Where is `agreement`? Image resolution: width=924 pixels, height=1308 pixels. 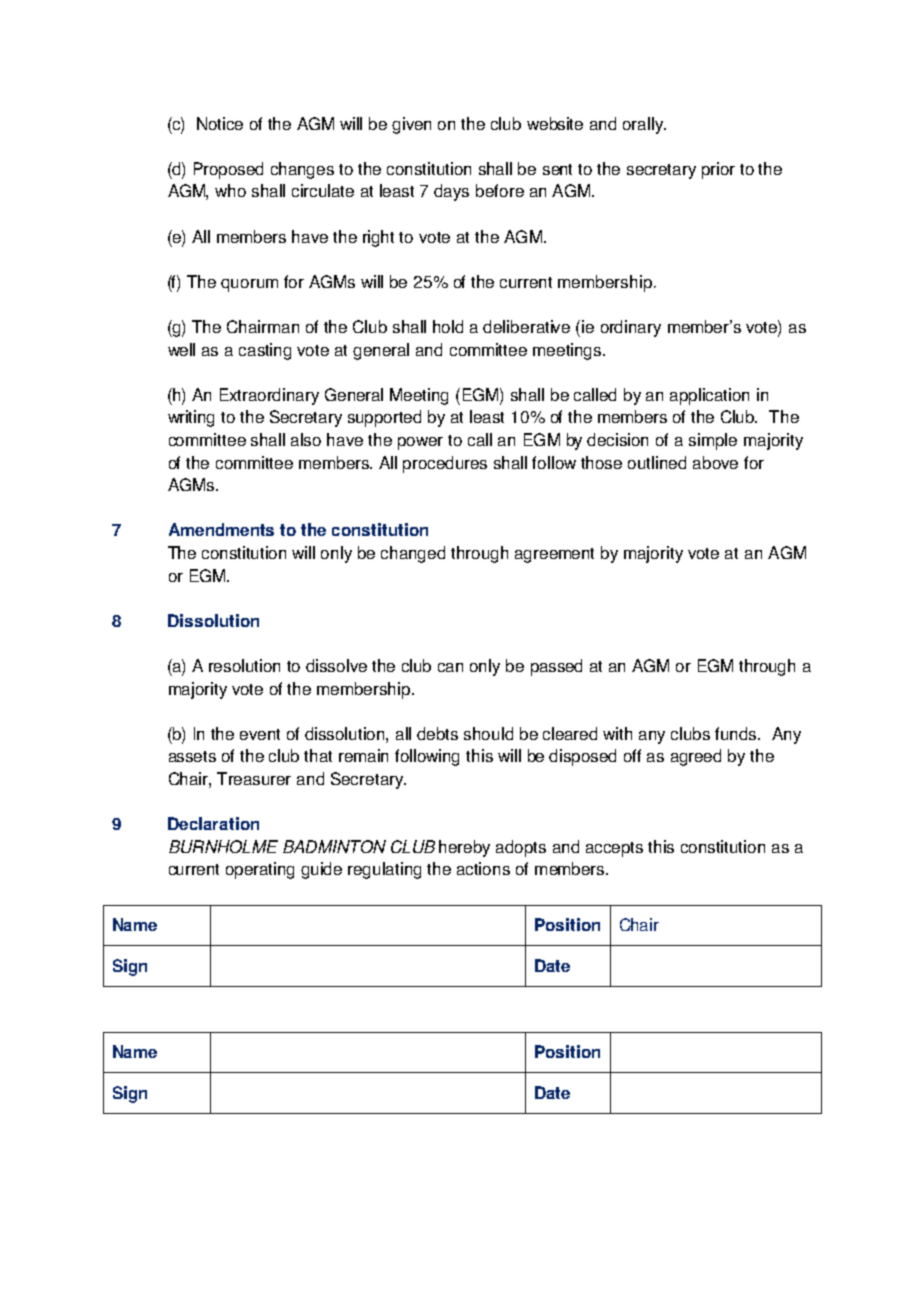
agreement is located at coordinates (554, 555).
